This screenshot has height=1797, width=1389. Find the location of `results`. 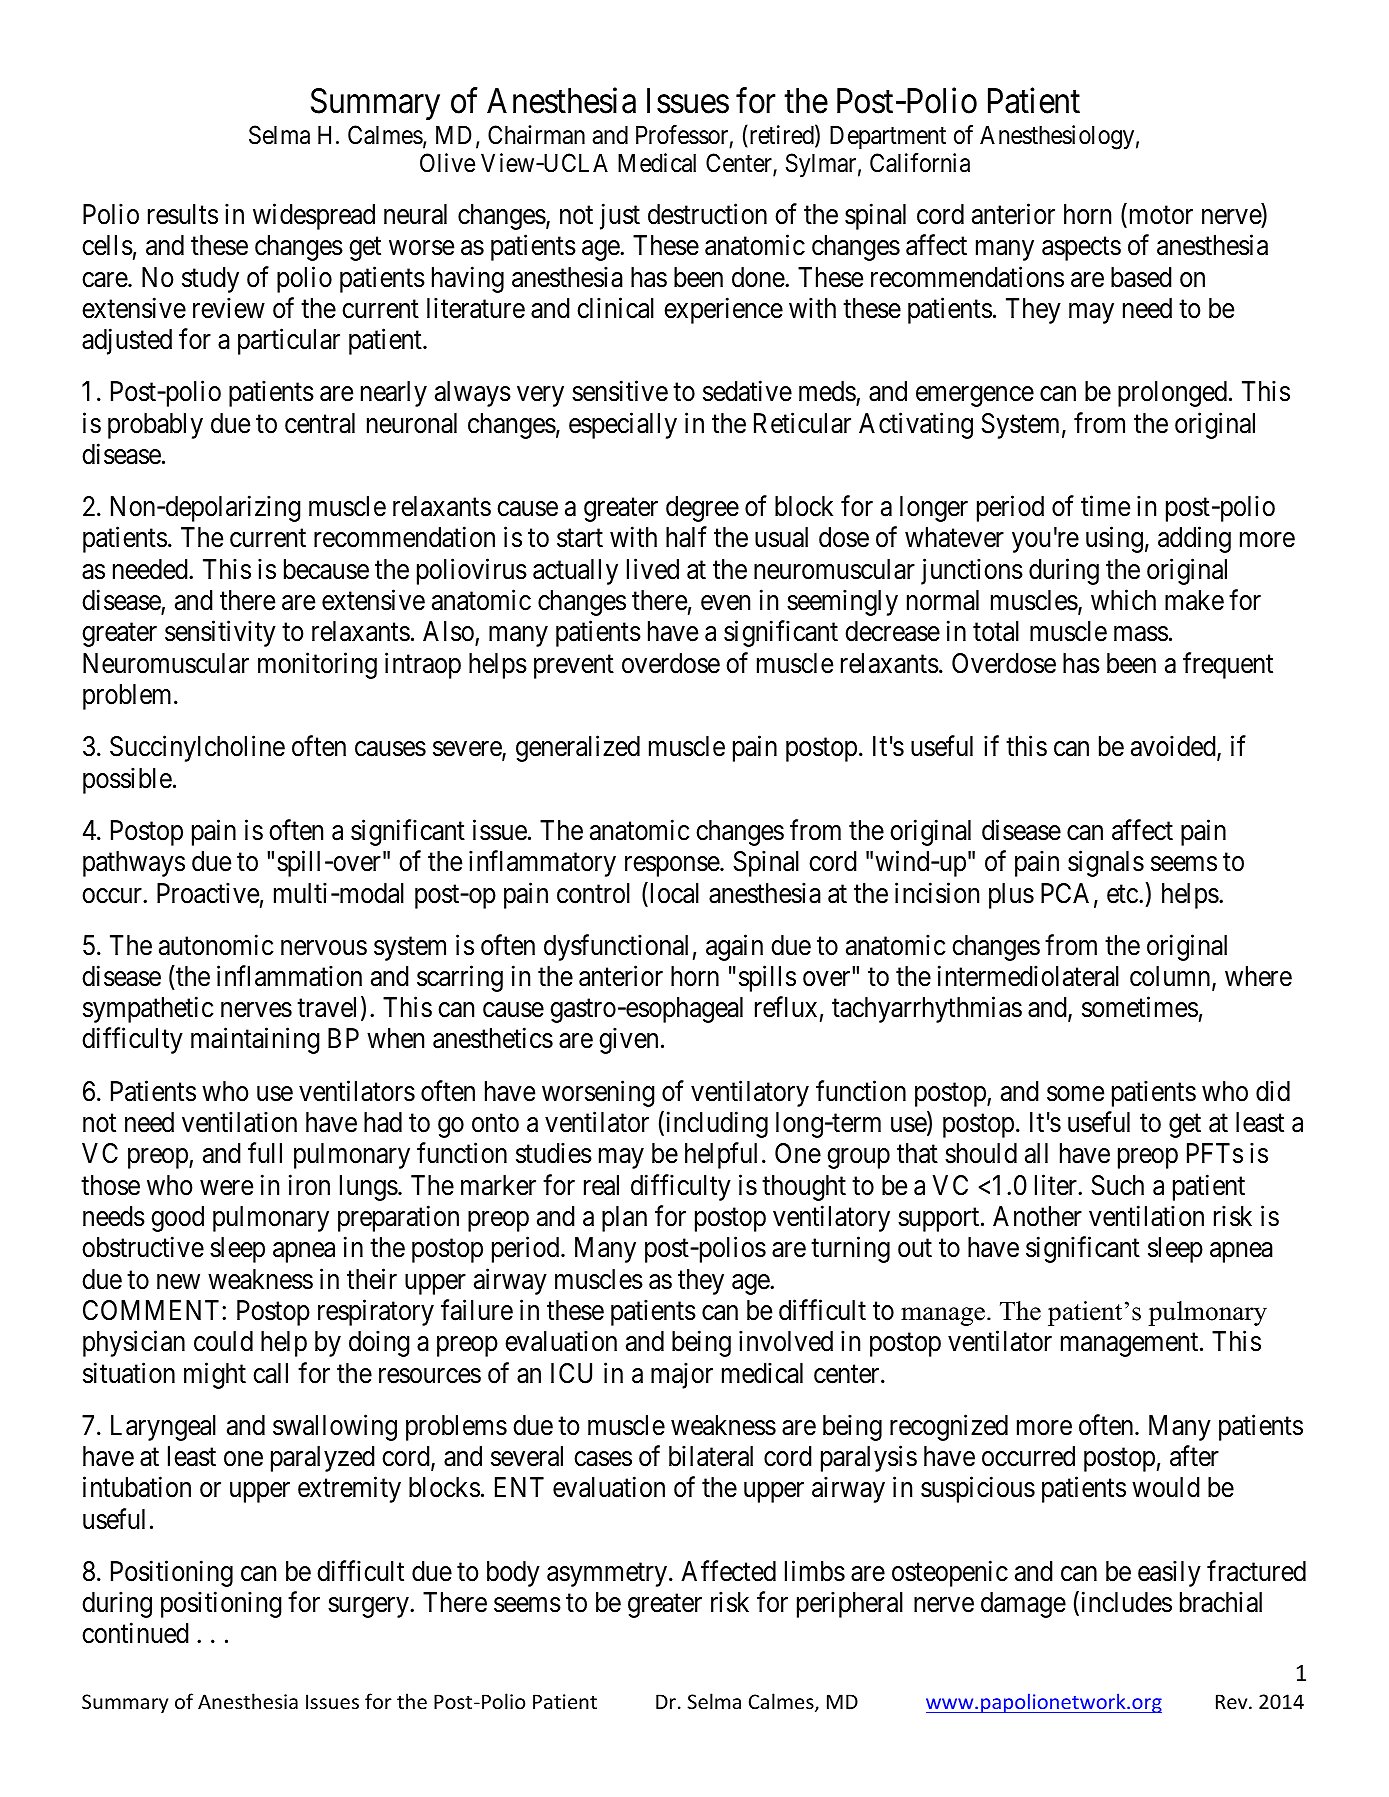

results is located at coordinates (183, 214).
